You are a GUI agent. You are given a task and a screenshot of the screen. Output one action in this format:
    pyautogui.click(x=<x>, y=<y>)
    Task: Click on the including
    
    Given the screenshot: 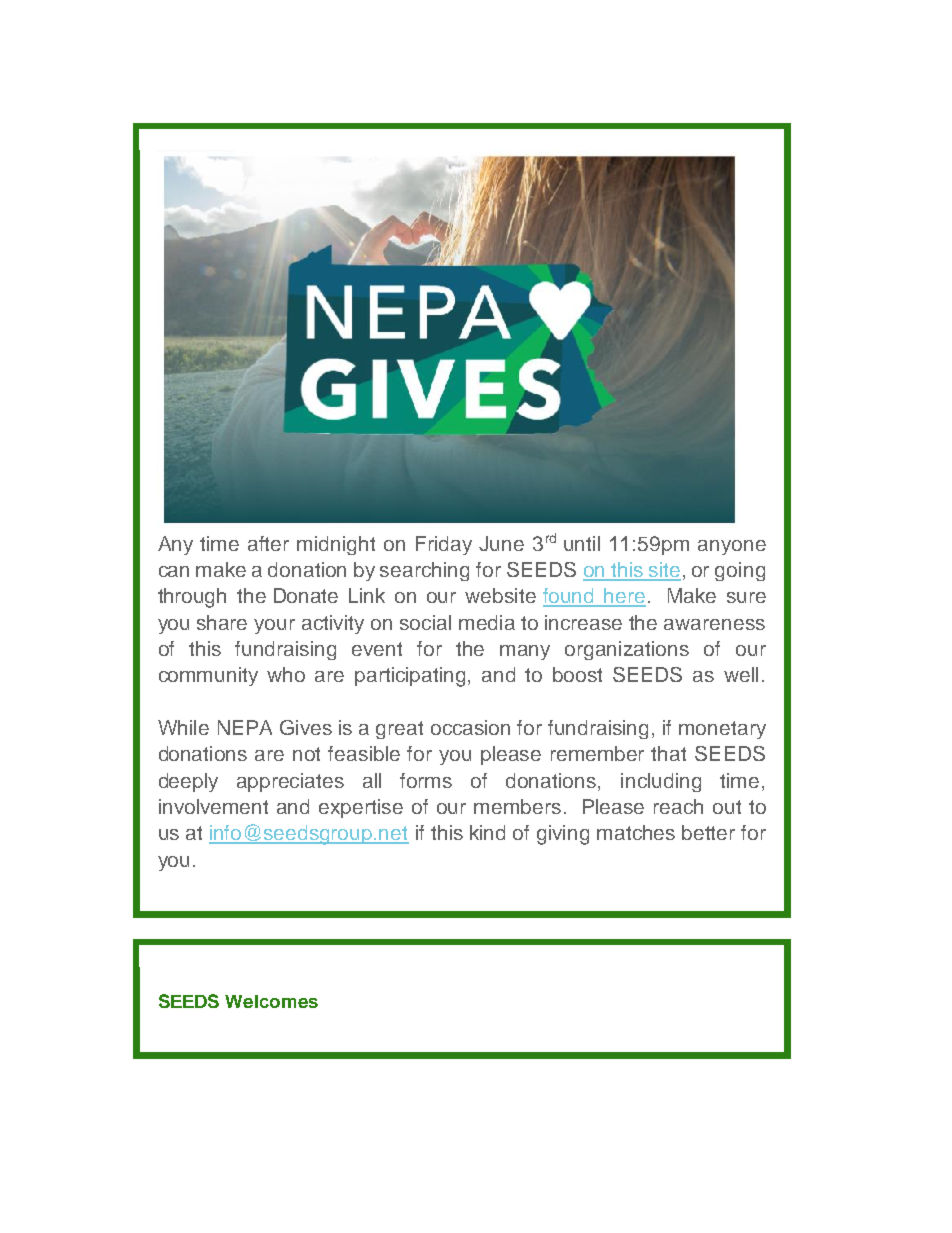 What is the action you would take?
    pyautogui.click(x=661, y=782)
